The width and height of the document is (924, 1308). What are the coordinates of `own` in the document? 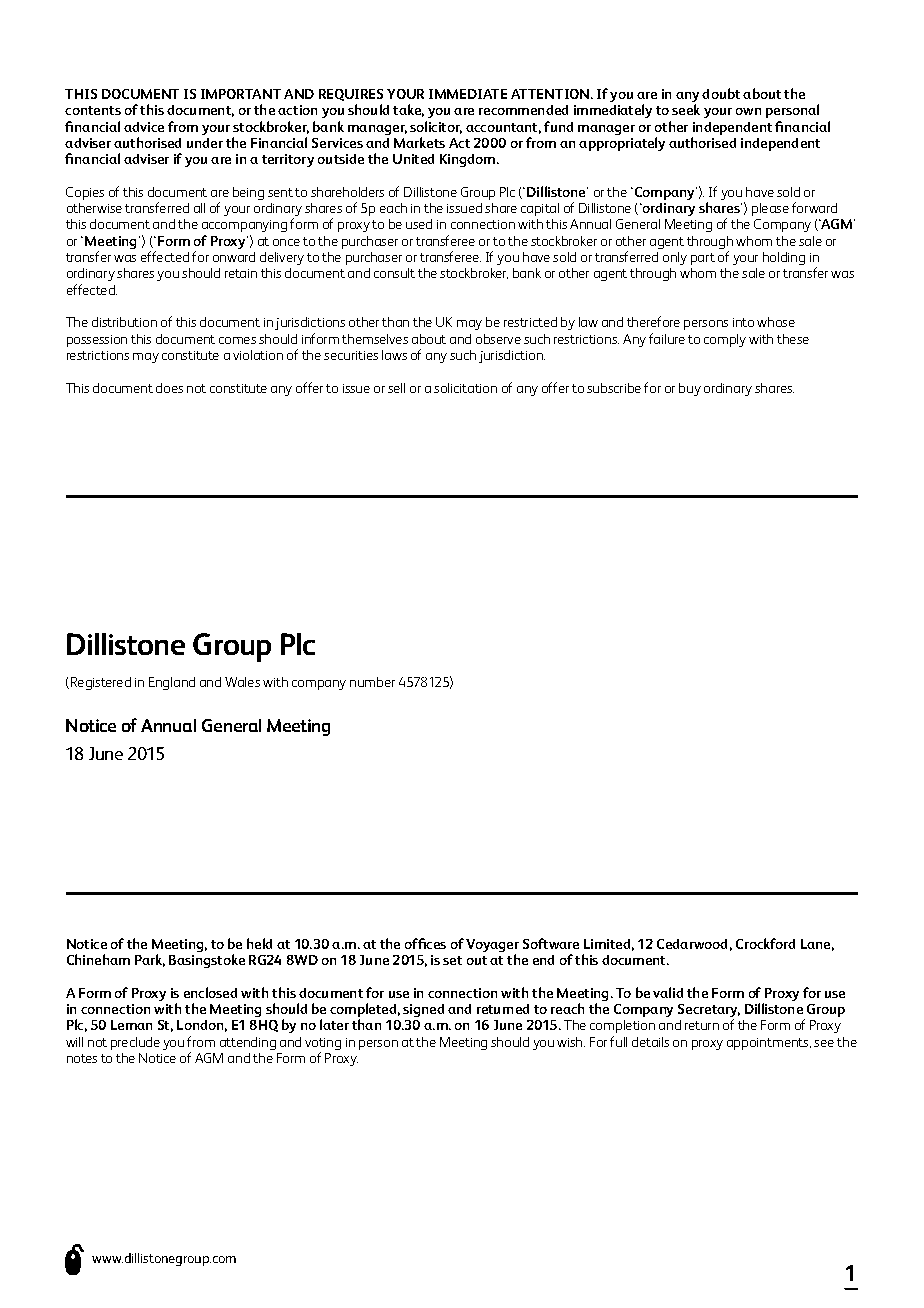 It's located at (748, 111).
